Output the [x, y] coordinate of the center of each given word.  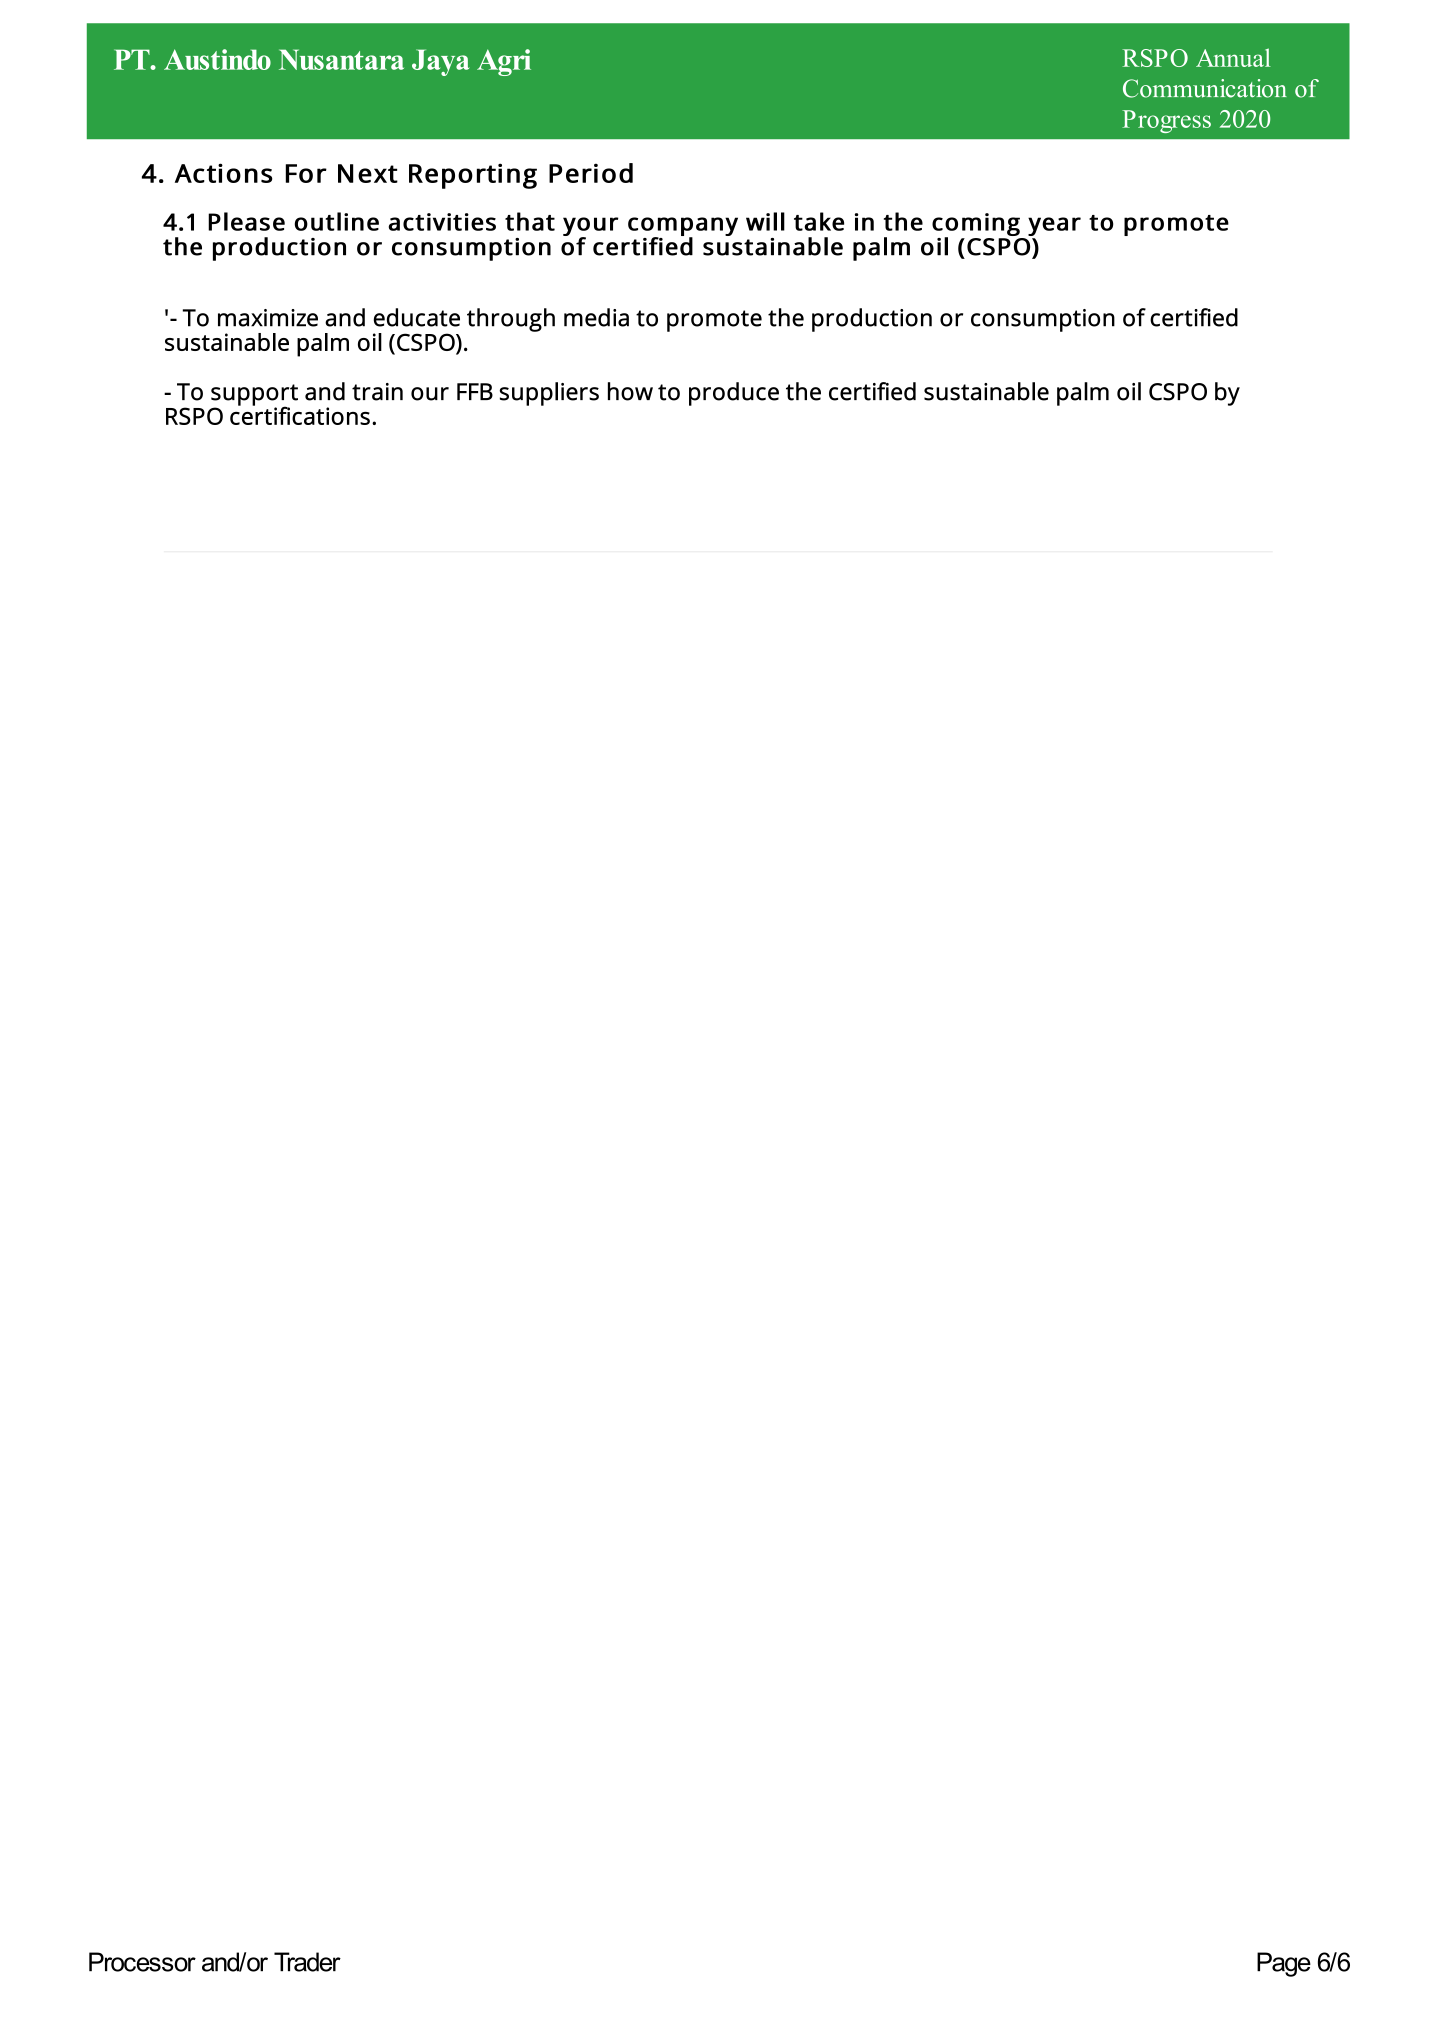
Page [1284, 1964]
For [306, 173]
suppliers [549, 394]
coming [976, 225]
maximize [268, 318]
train [377, 392]
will [765, 221]
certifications [300, 414]
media [596, 317]
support [254, 396]
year [1054, 226]
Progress [1166, 121]
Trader [307, 1962]
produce [734, 394]
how [630, 391]
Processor [142, 1962]
